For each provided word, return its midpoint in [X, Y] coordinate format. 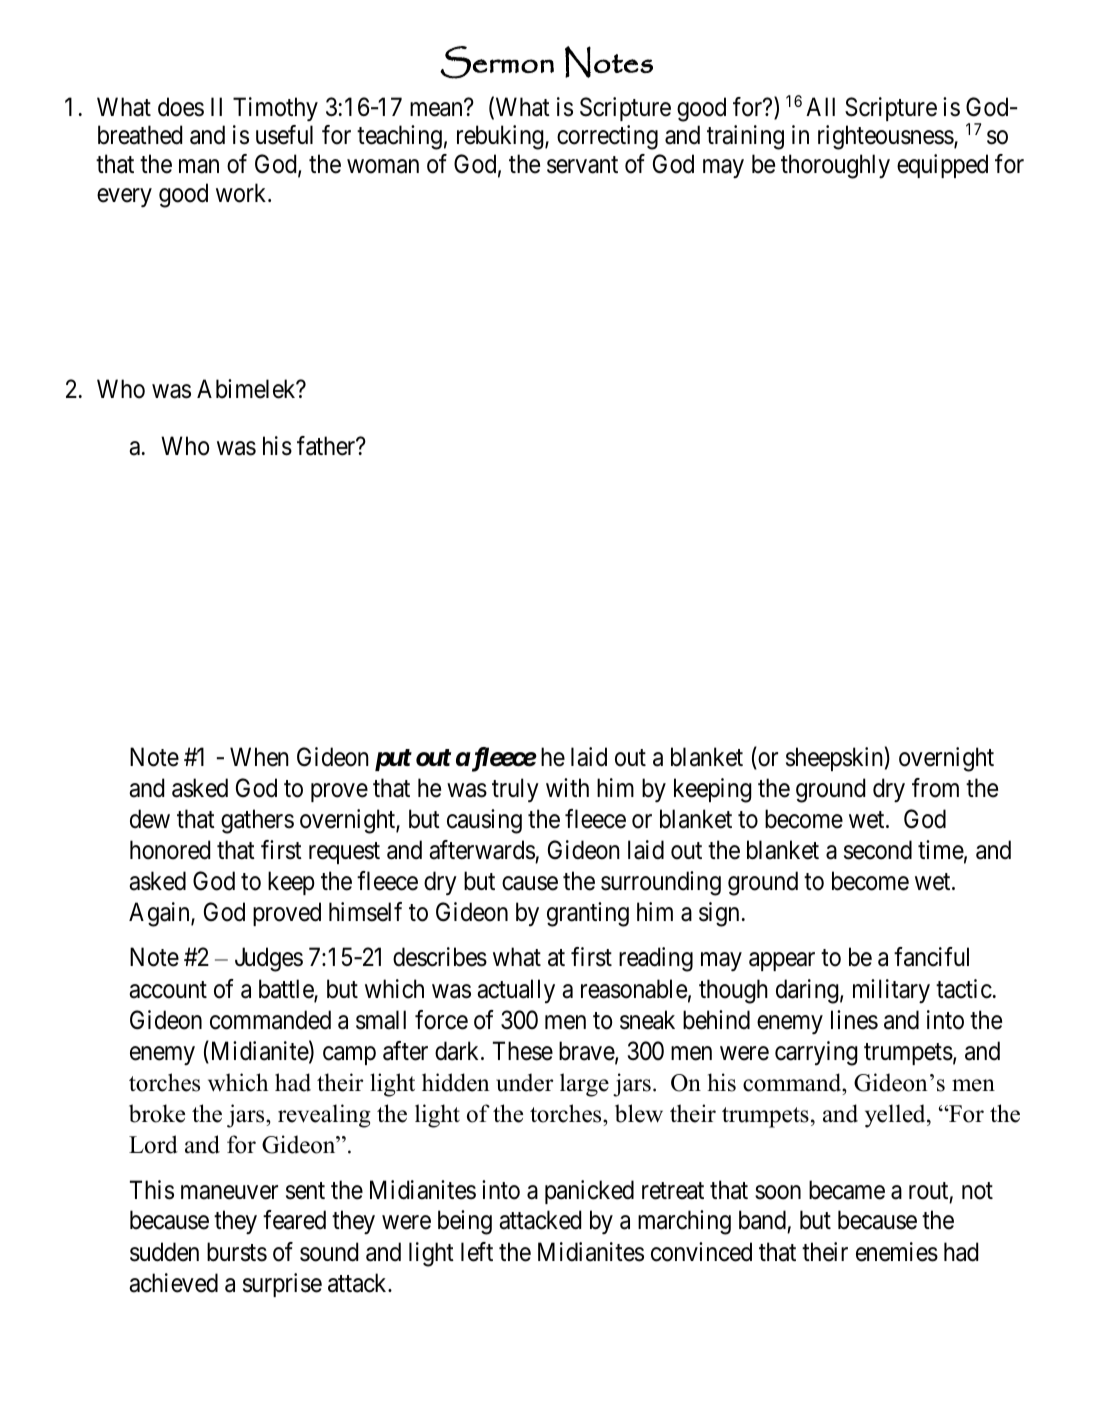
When [259, 757]
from [935, 788]
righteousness [886, 137]
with [567, 787]
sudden [164, 1252]
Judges [269, 959]
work [242, 193]
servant [582, 165]
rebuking [501, 137]
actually [516, 991]
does [181, 107]
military [891, 991]
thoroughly [835, 166]
